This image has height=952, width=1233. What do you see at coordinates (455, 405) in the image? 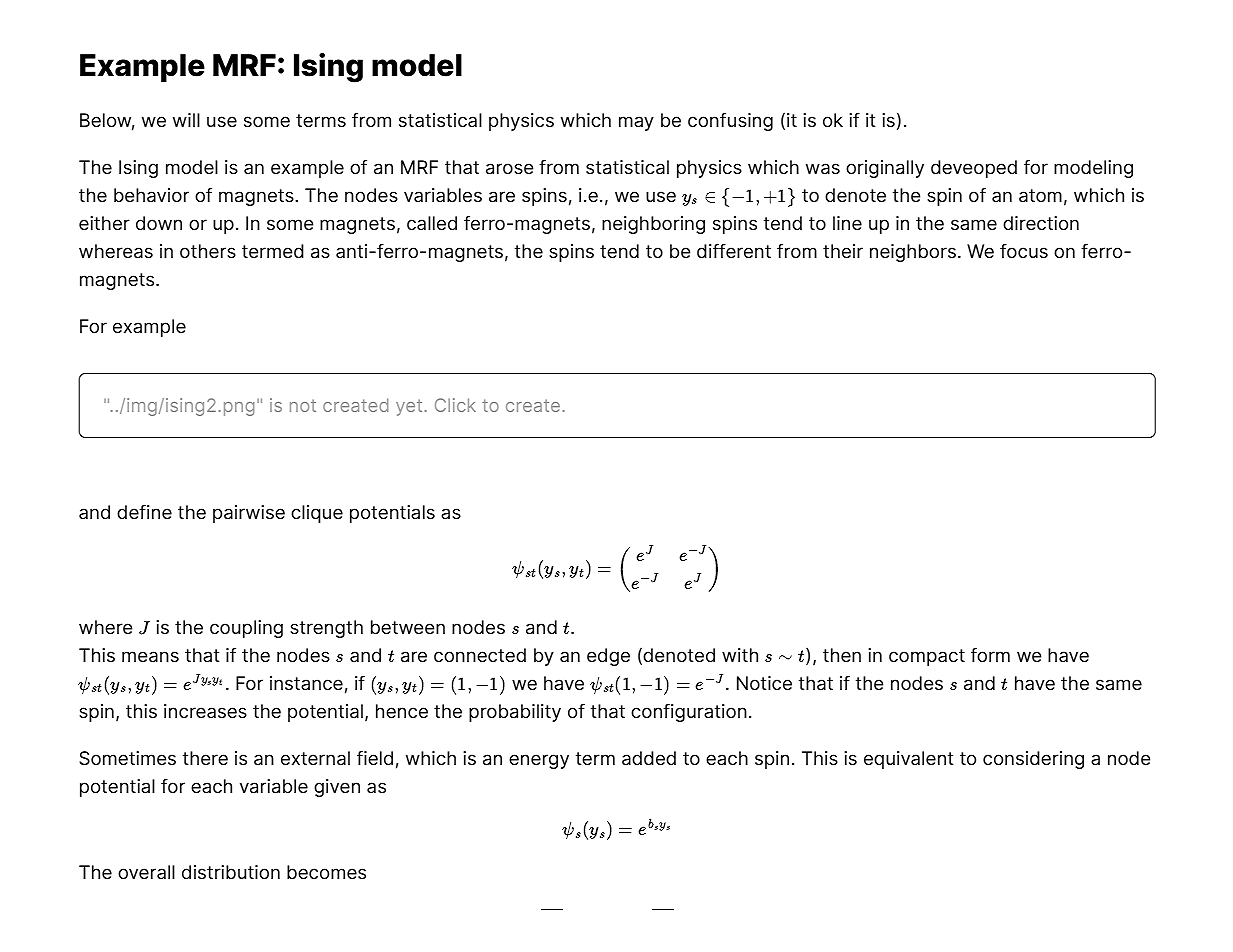
I see `Click` at bounding box center [455, 405].
